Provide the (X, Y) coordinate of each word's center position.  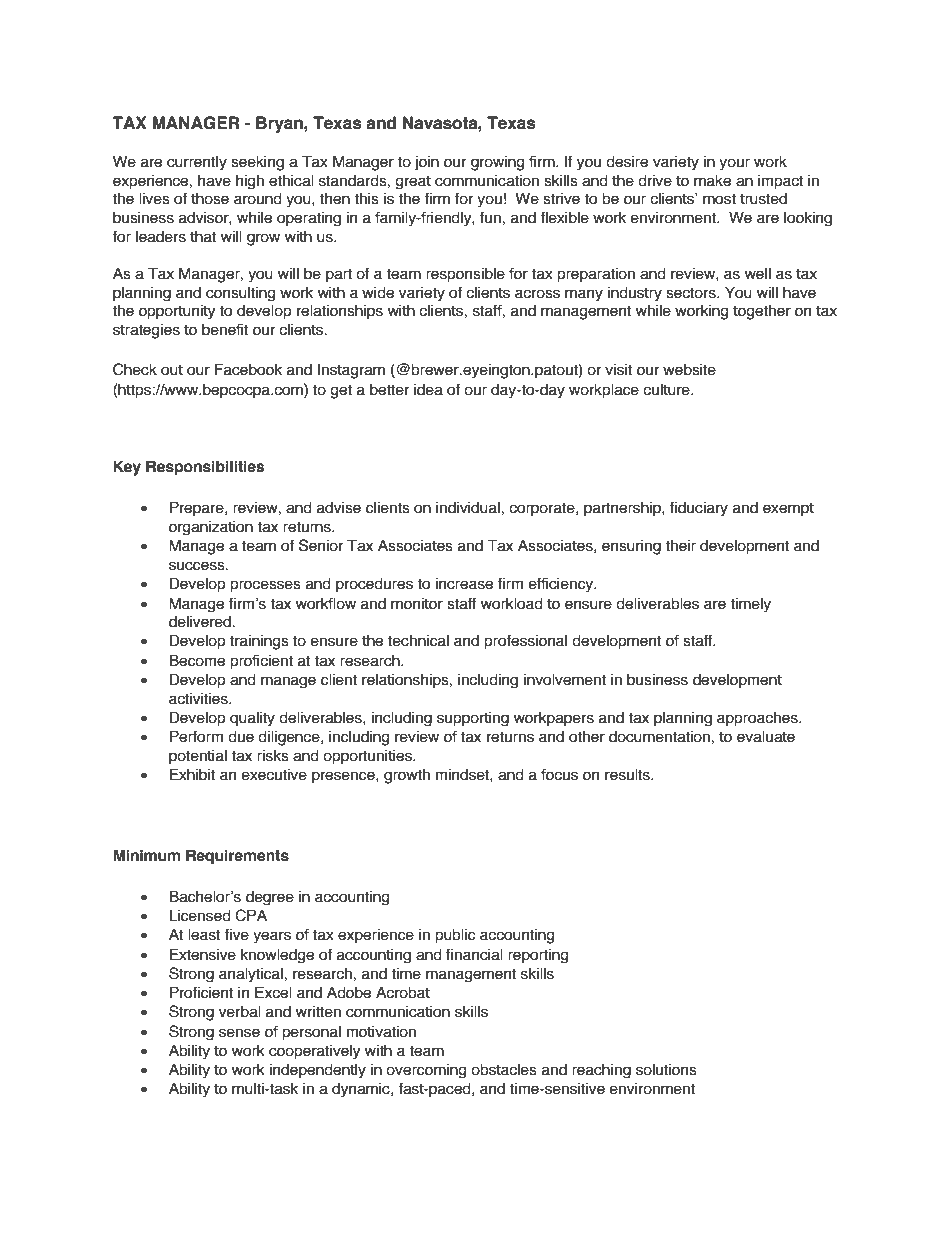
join (427, 163)
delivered (200, 621)
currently (197, 162)
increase (464, 583)
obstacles (504, 1069)
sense (239, 1033)
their (680, 545)
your (734, 164)
